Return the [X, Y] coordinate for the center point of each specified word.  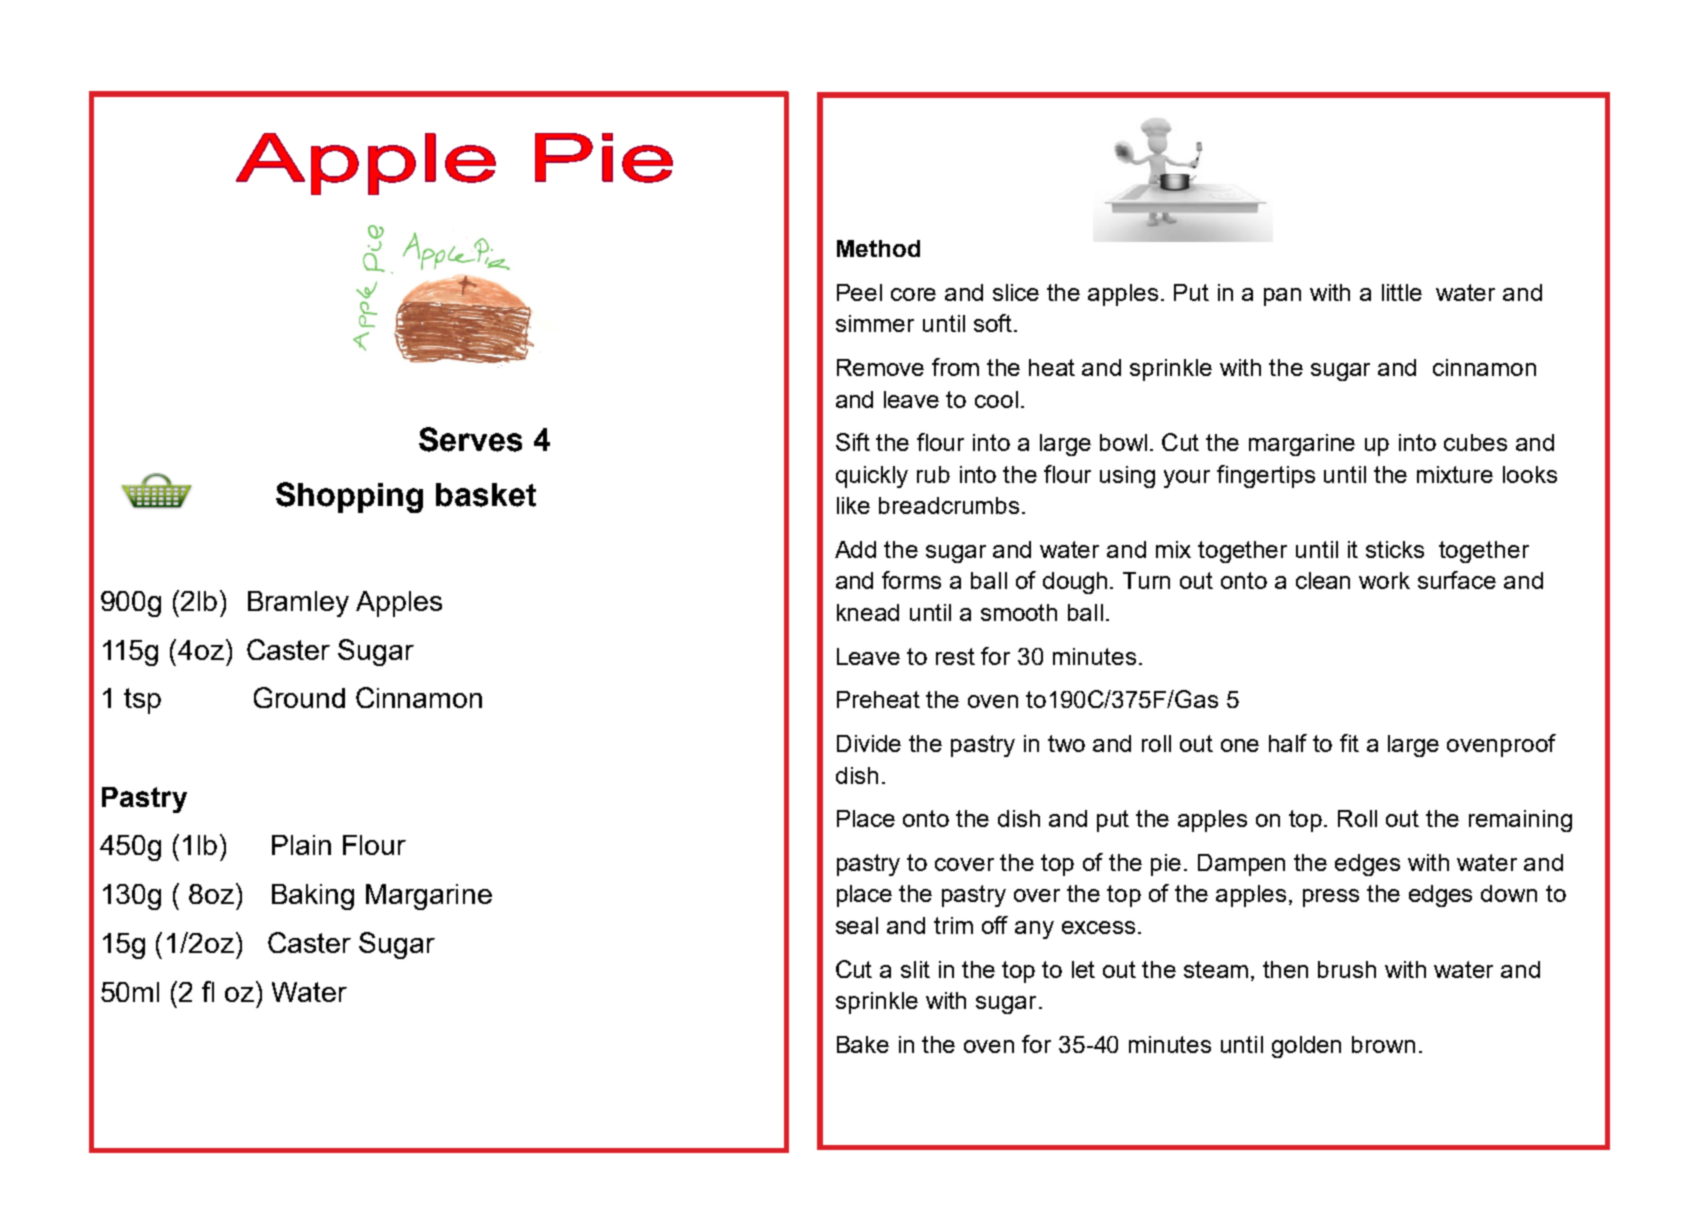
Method [878, 248]
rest [955, 656]
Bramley [298, 604]
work [1384, 580]
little [1402, 292]
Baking [313, 897]
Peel [859, 292]
